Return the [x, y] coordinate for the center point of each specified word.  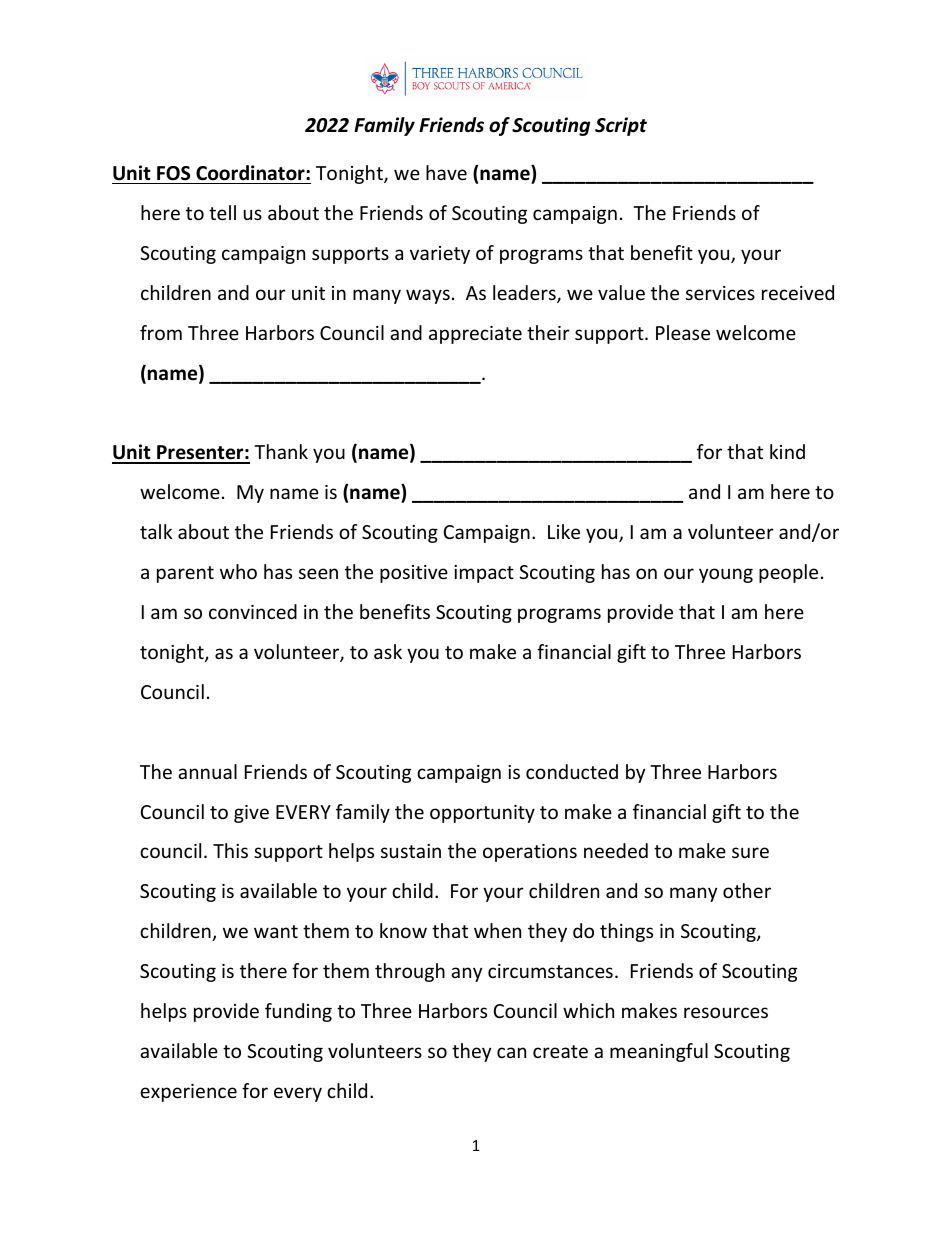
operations [530, 853]
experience [188, 1093]
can [511, 1052]
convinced [253, 611]
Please [683, 332]
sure [750, 852]
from [161, 332]
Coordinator [251, 173]
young [726, 575]
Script [621, 126]
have [446, 172]
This [230, 850]
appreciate [475, 335]
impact [484, 574]
